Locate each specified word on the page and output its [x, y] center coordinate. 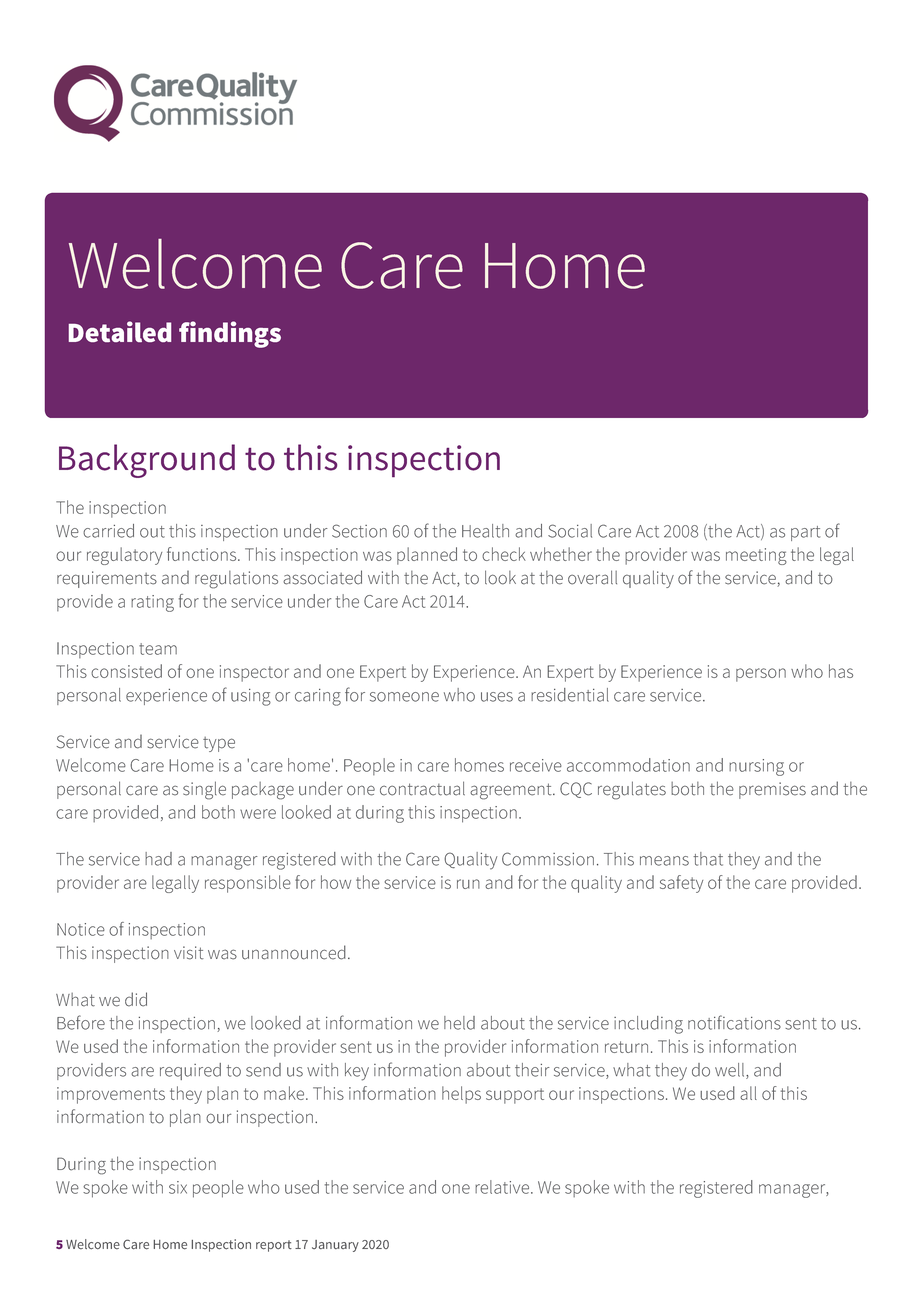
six [178, 1187]
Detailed [120, 331]
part [805, 533]
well [731, 1071]
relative [503, 1187]
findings [230, 334]
